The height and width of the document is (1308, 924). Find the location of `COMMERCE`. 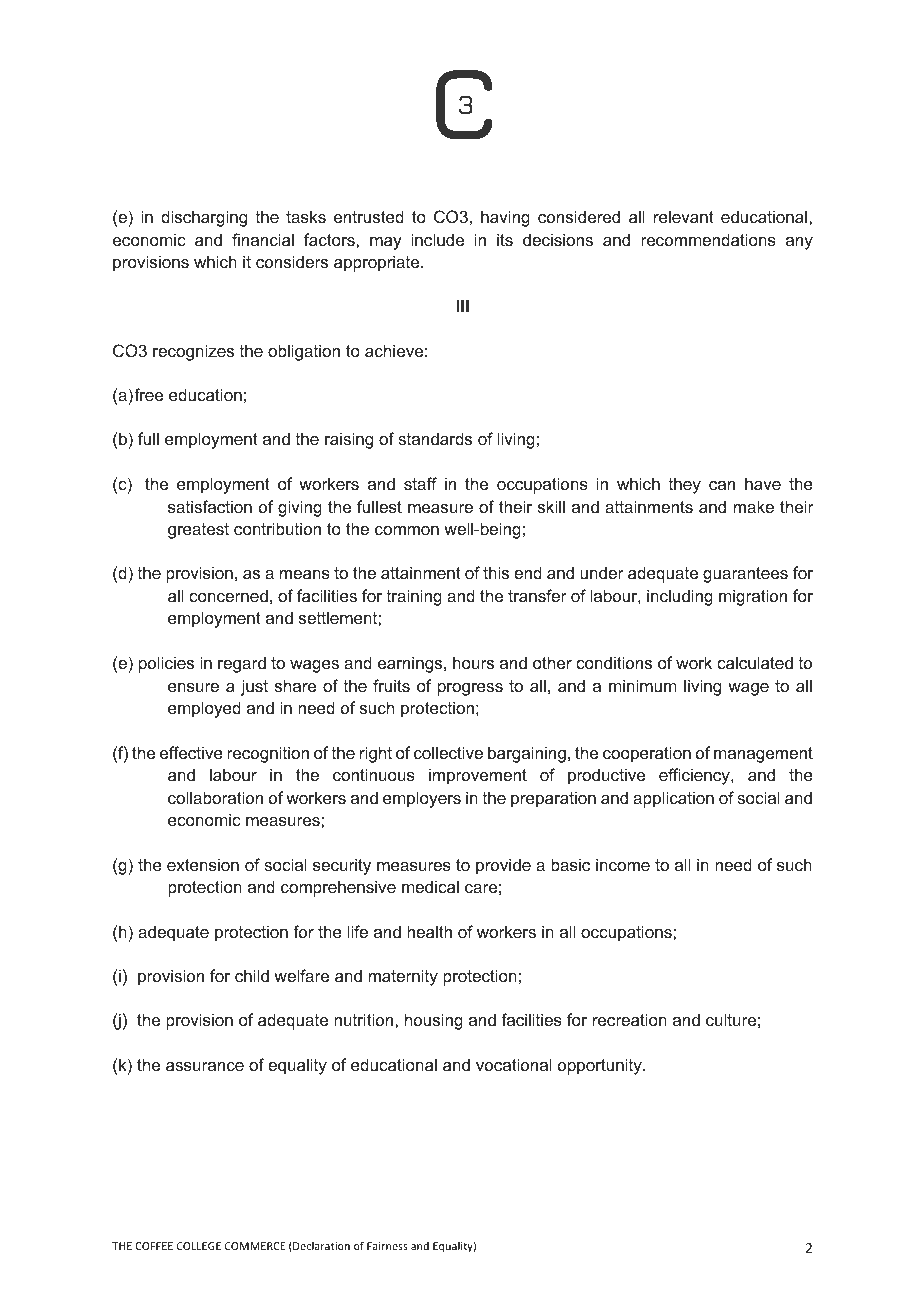

COMMERCE is located at coordinates (255, 1246).
